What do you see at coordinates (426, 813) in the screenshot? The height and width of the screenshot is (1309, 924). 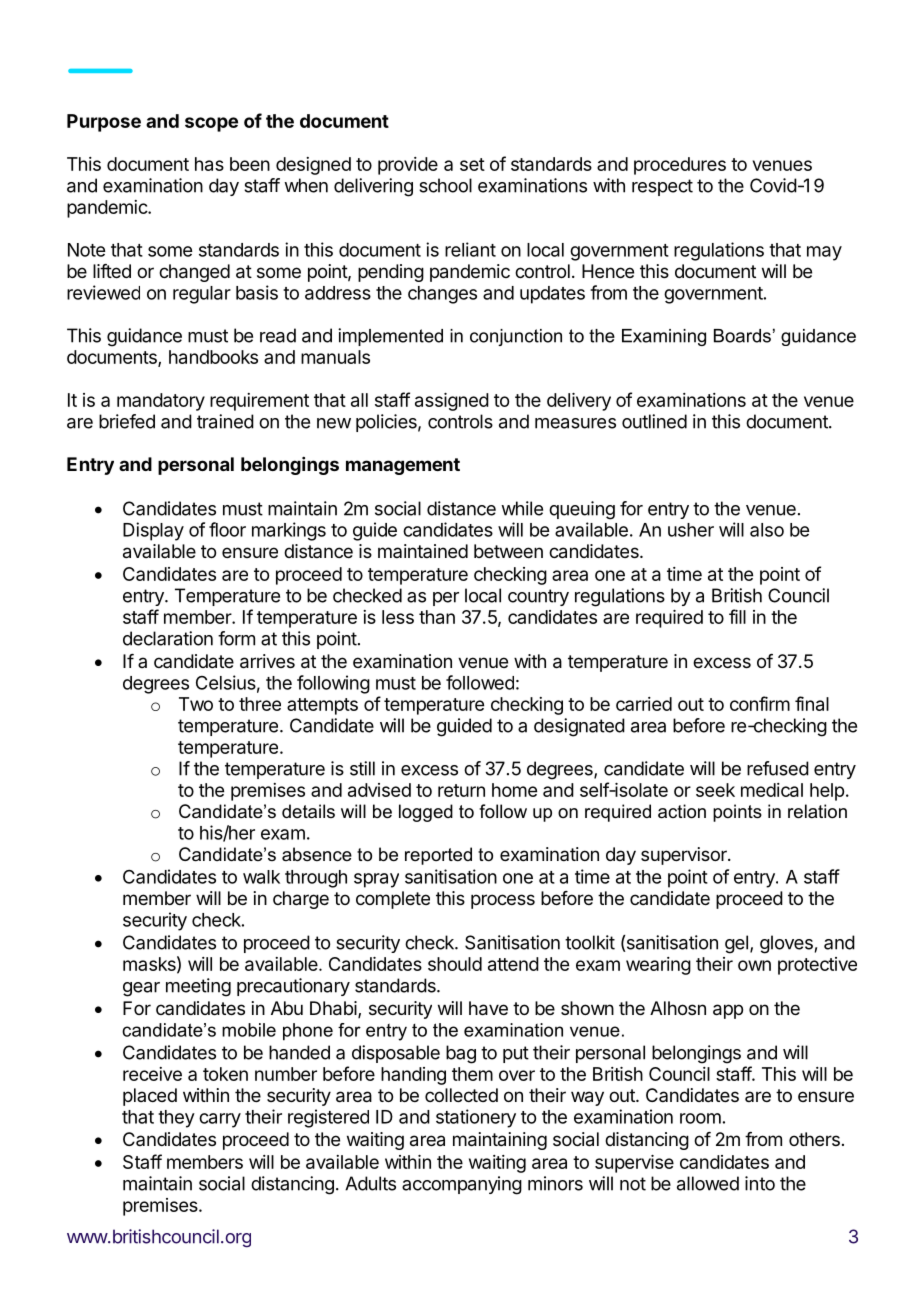 I see `logged` at bounding box center [426, 813].
